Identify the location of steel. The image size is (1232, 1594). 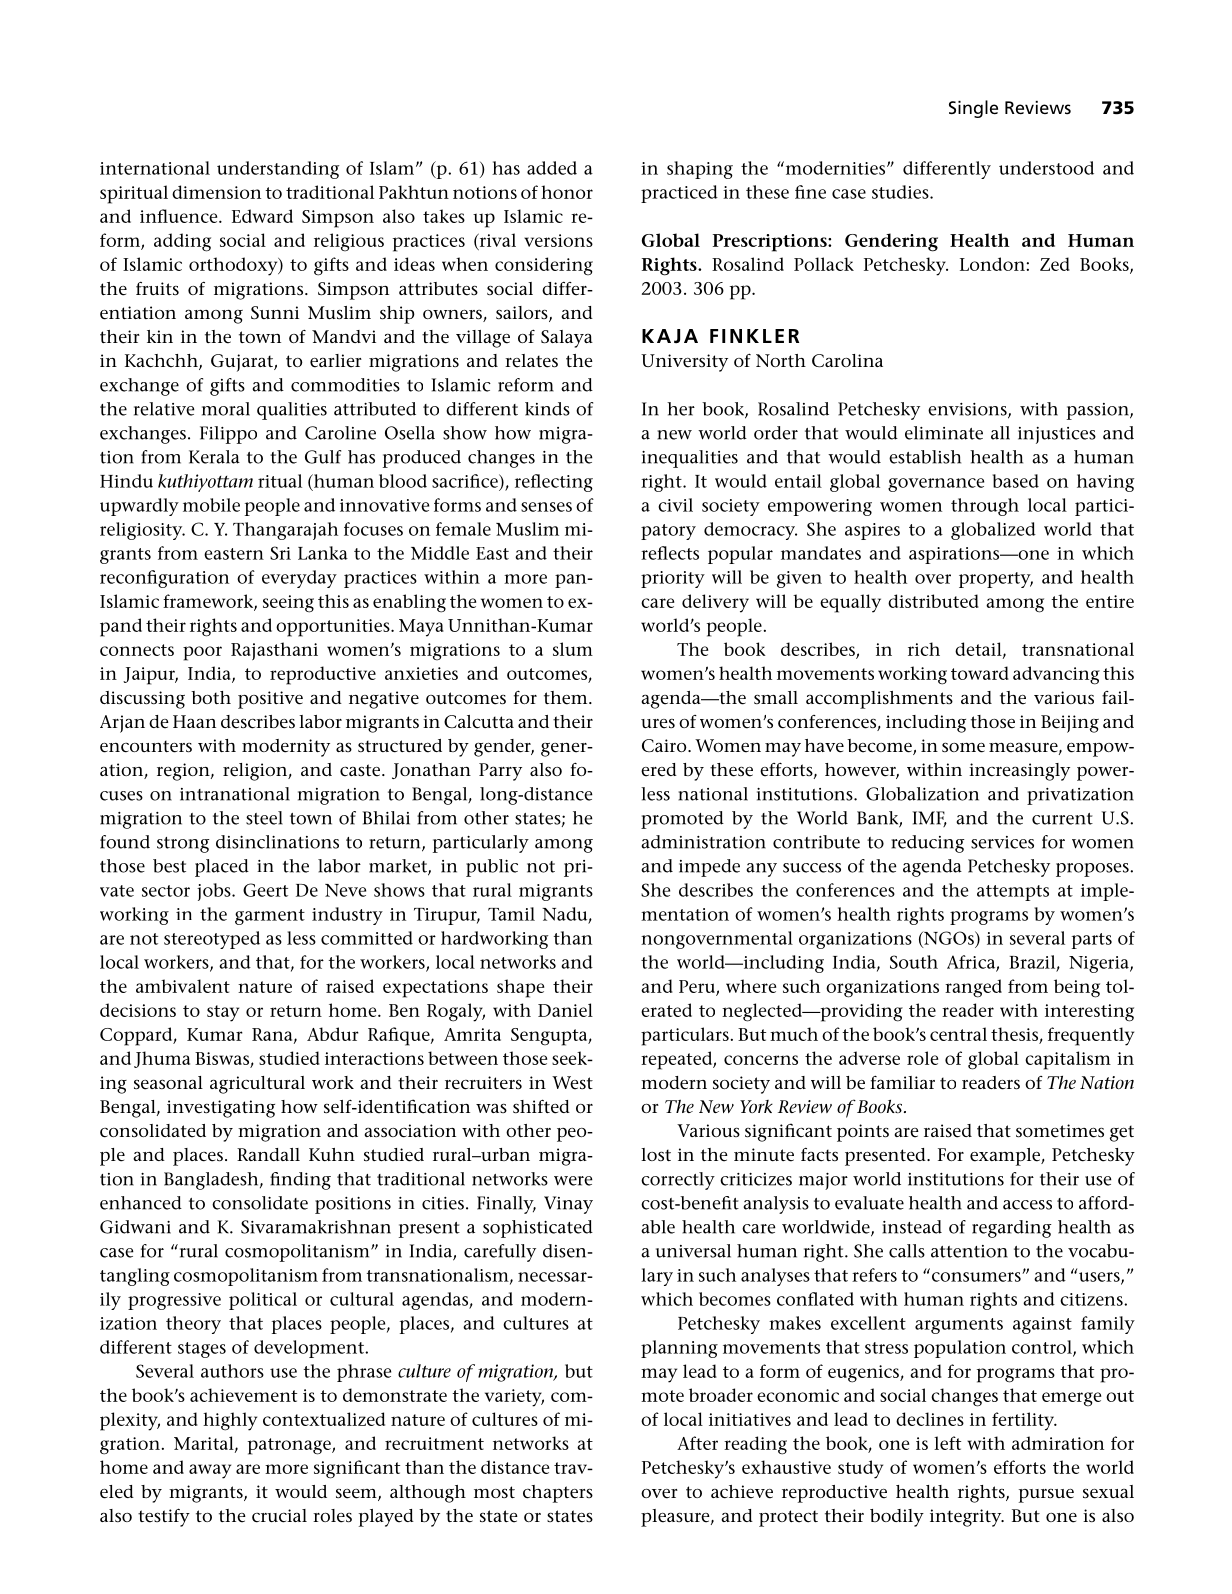
(264, 818).
